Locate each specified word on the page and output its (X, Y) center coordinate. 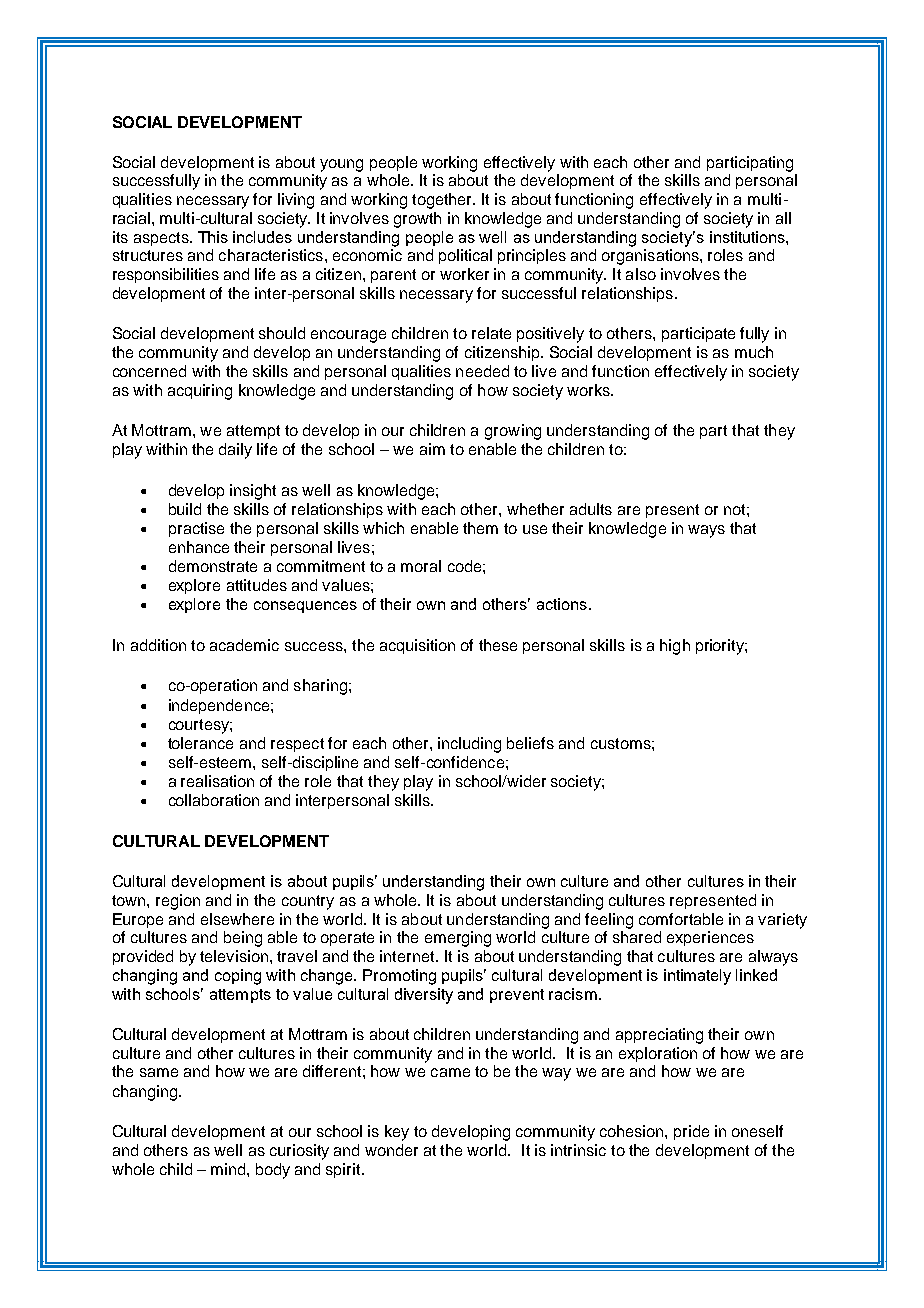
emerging (458, 939)
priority (721, 647)
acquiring (200, 392)
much (754, 352)
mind (229, 1169)
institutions (748, 237)
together (443, 201)
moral (421, 566)
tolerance (200, 743)
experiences (710, 938)
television (234, 956)
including (469, 745)
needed (482, 371)
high (675, 647)
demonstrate (213, 566)
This (213, 237)
